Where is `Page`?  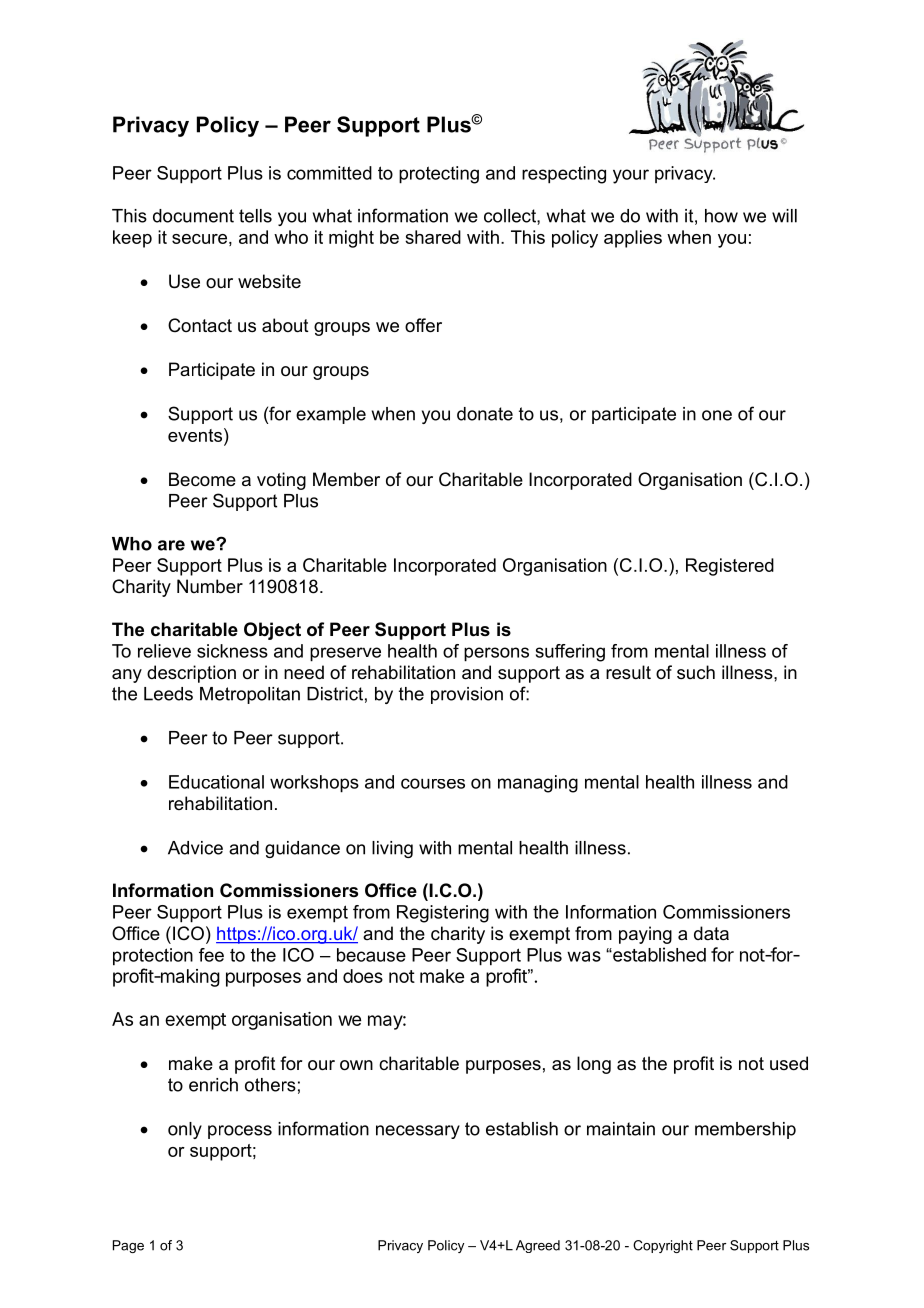
Page is located at coordinates (128, 1246).
